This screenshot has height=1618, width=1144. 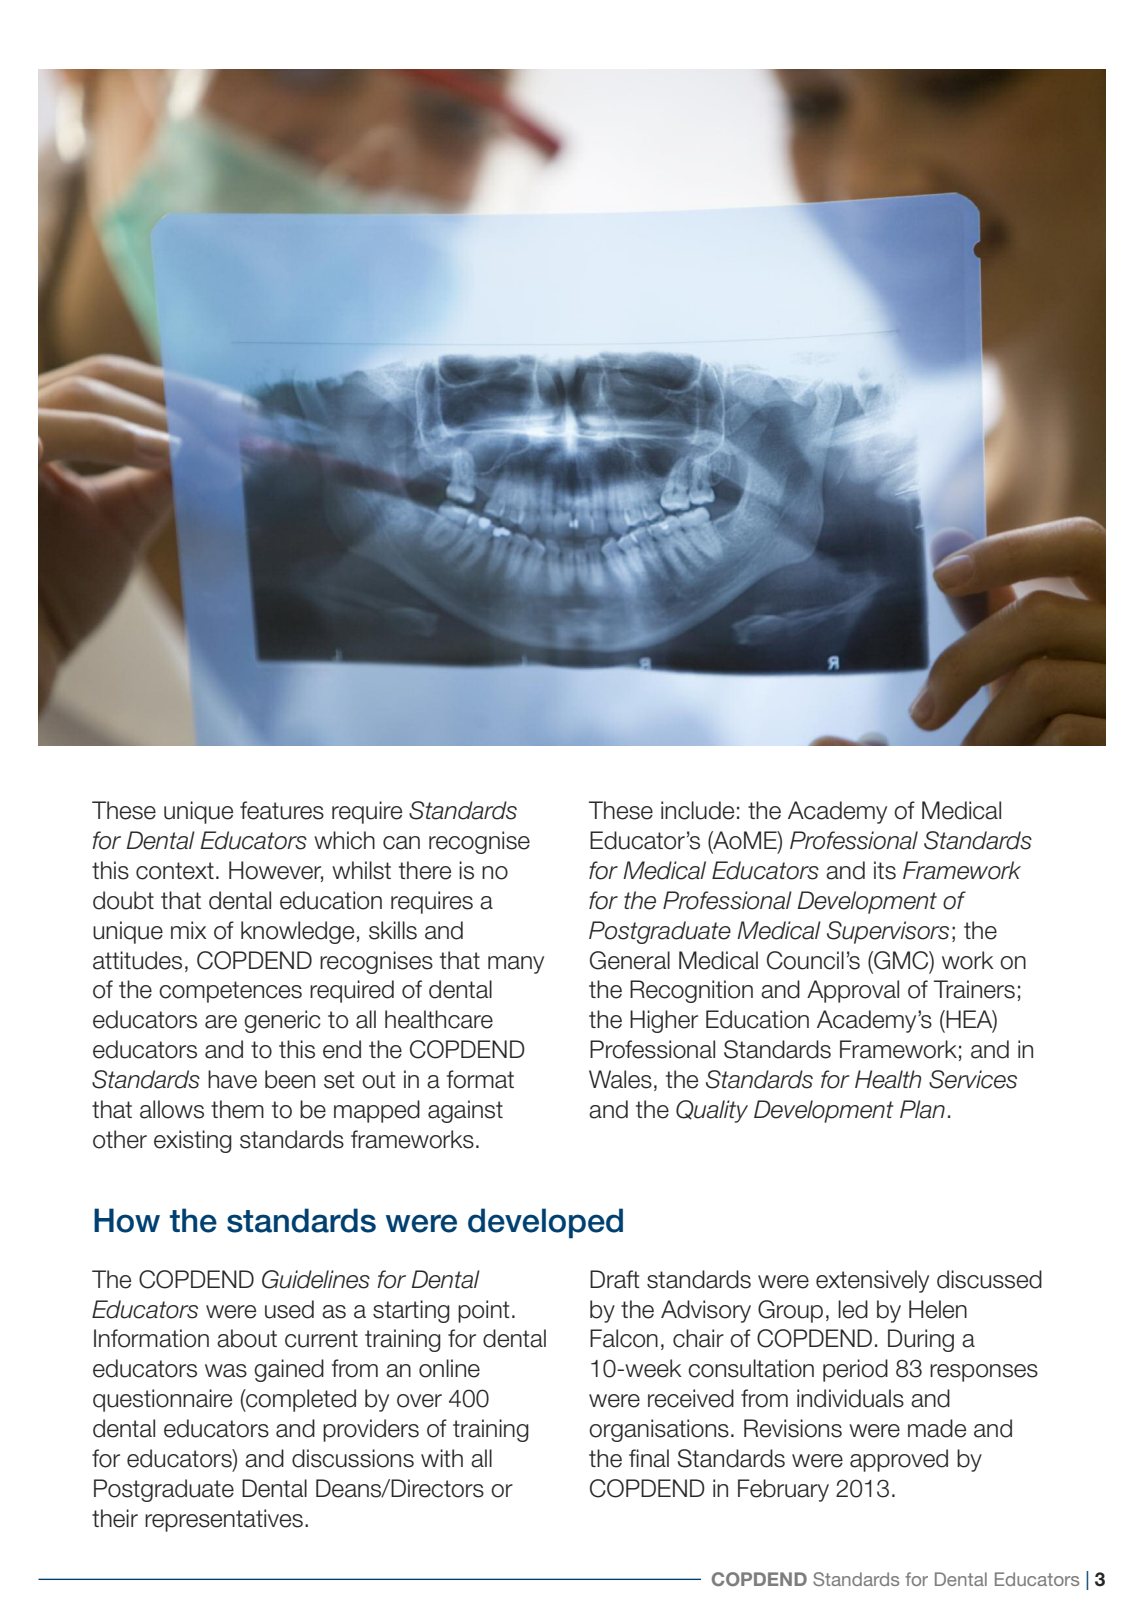 I want to click on can, so click(x=401, y=843).
